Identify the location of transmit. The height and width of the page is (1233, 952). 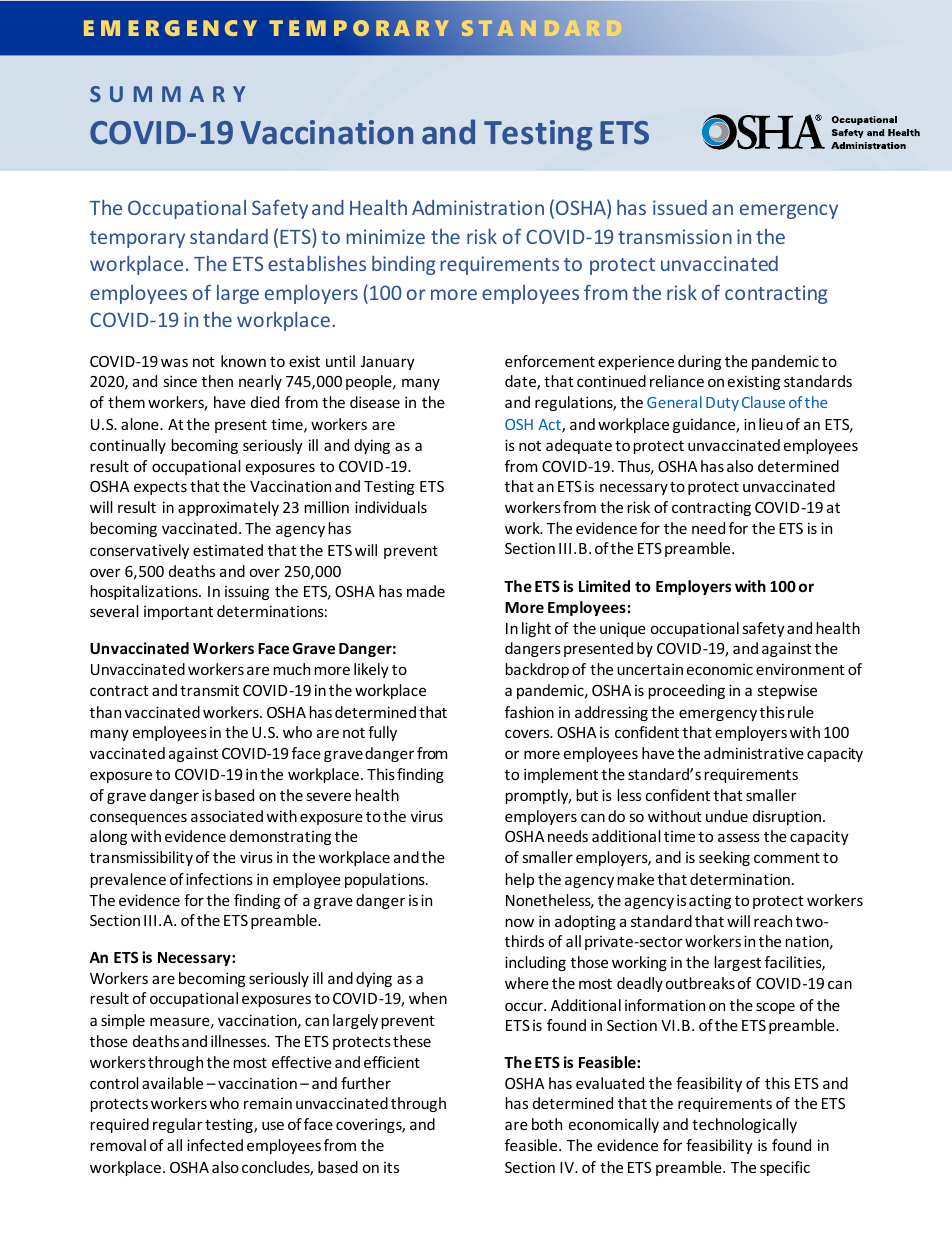
(209, 690).
